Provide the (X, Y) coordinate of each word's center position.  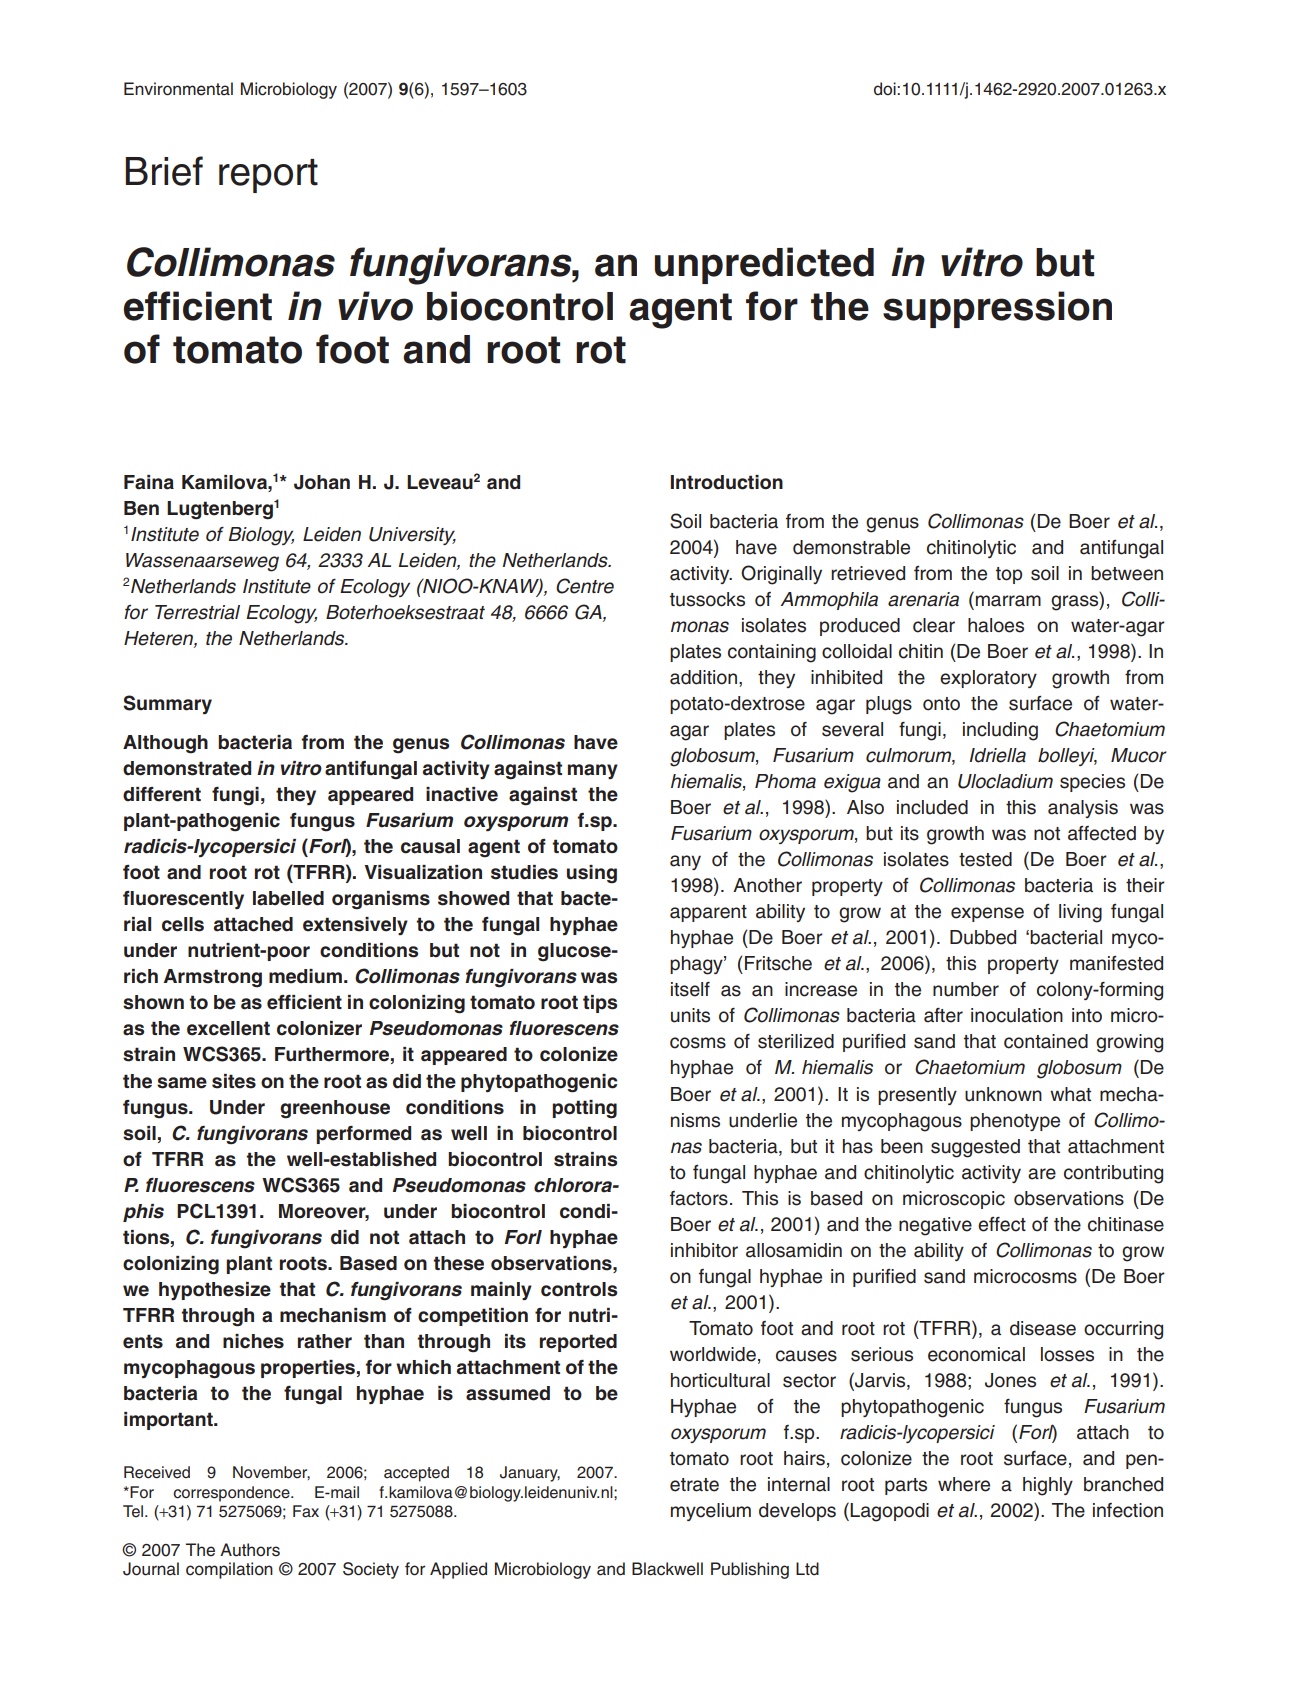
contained (1046, 1041)
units (690, 1015)
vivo (375, 306)
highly (1048, 1486)
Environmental (178, 89)
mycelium (711, 1512)
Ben (141, 508)
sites (234, 1081)
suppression (997, 309)
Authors (250, 1550)
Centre (585, 586)
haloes (996, 625)
